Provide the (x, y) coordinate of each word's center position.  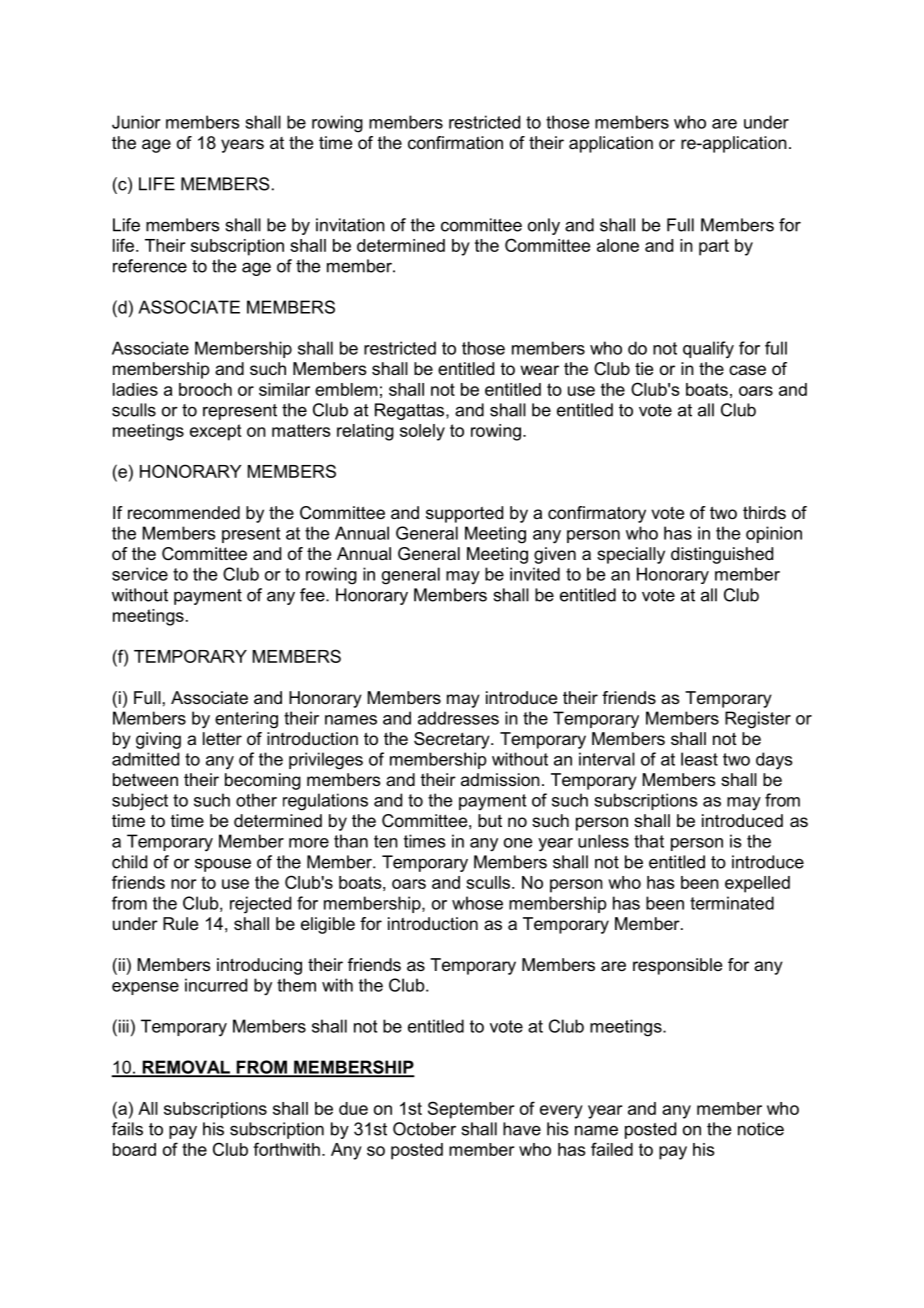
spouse (223, 865)
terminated (732, 903)
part (714, 247)
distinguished (722, 555)
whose (477, 903)
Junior (136, 122)
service (140, 574)
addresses (458, 718)
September (471, 1110)
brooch (205, 389)
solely (422, 432)
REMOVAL (186, 1068)
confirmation (455, 142)
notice (761, 1129)
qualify (708, 350)
